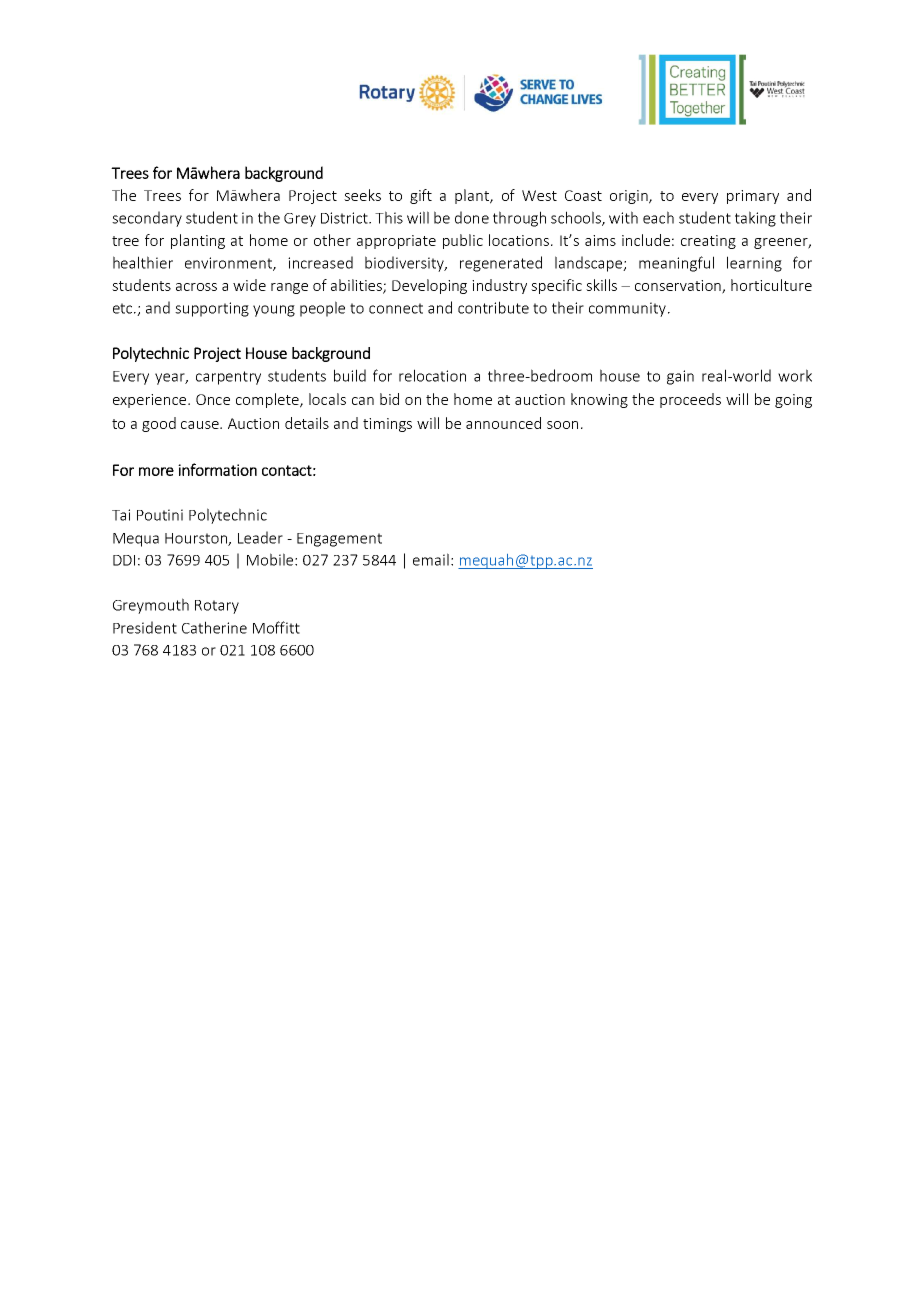 The height and width of the screenshot is (1308, 924). What do you see at coordinates (147, 219) in the screenshot?
I see `secondary` at bounding box center [147, 219].
